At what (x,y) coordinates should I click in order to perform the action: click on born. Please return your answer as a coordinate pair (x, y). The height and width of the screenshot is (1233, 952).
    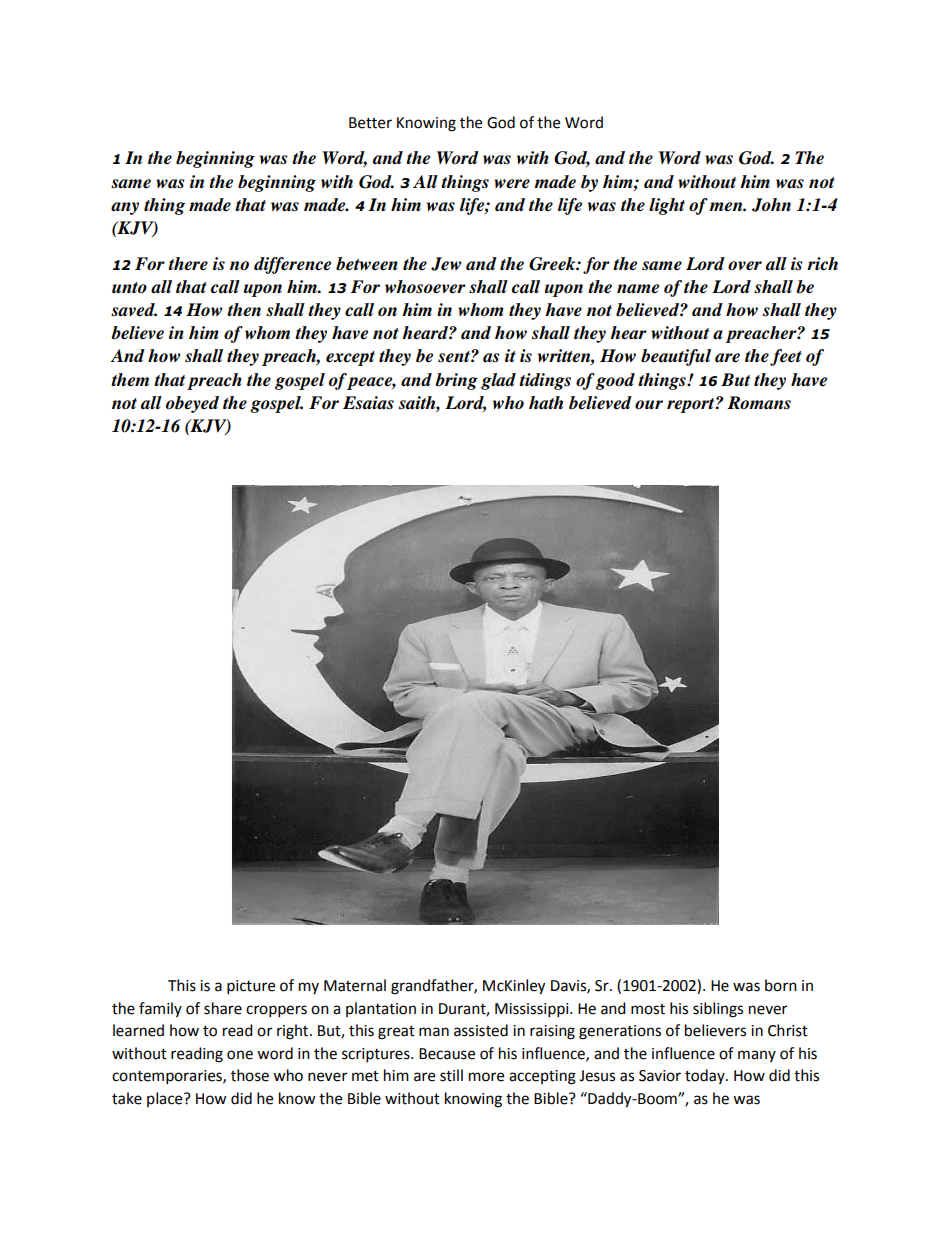
    Looking at the image, I should click on (781, 985).
